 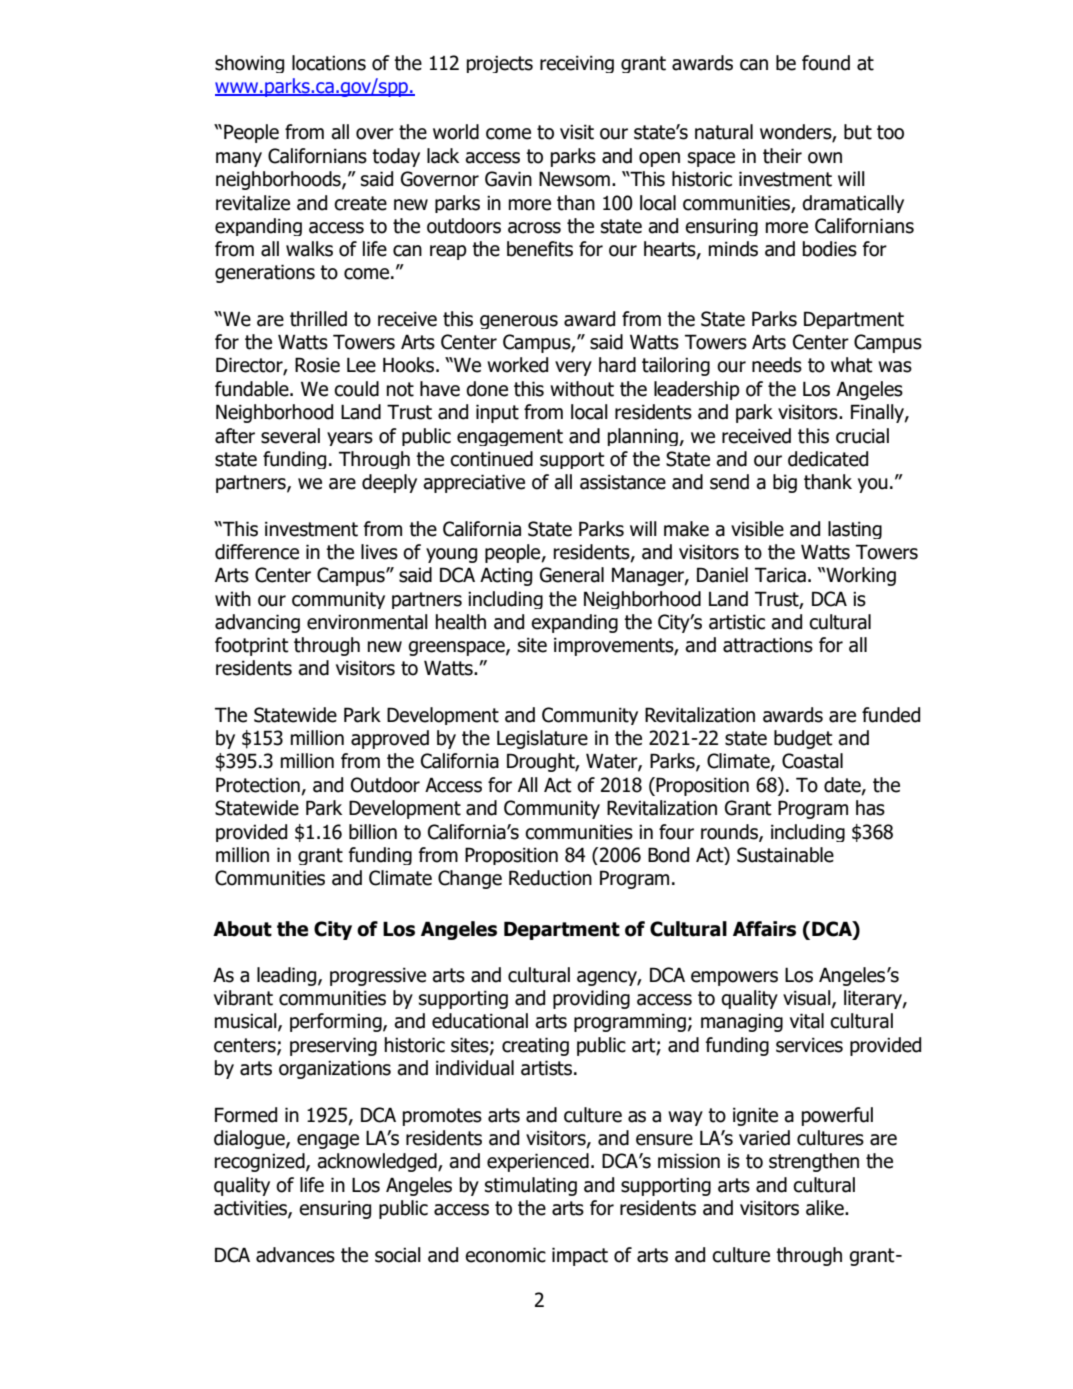 I want to click on advances, so click(x=295, y=1255).
